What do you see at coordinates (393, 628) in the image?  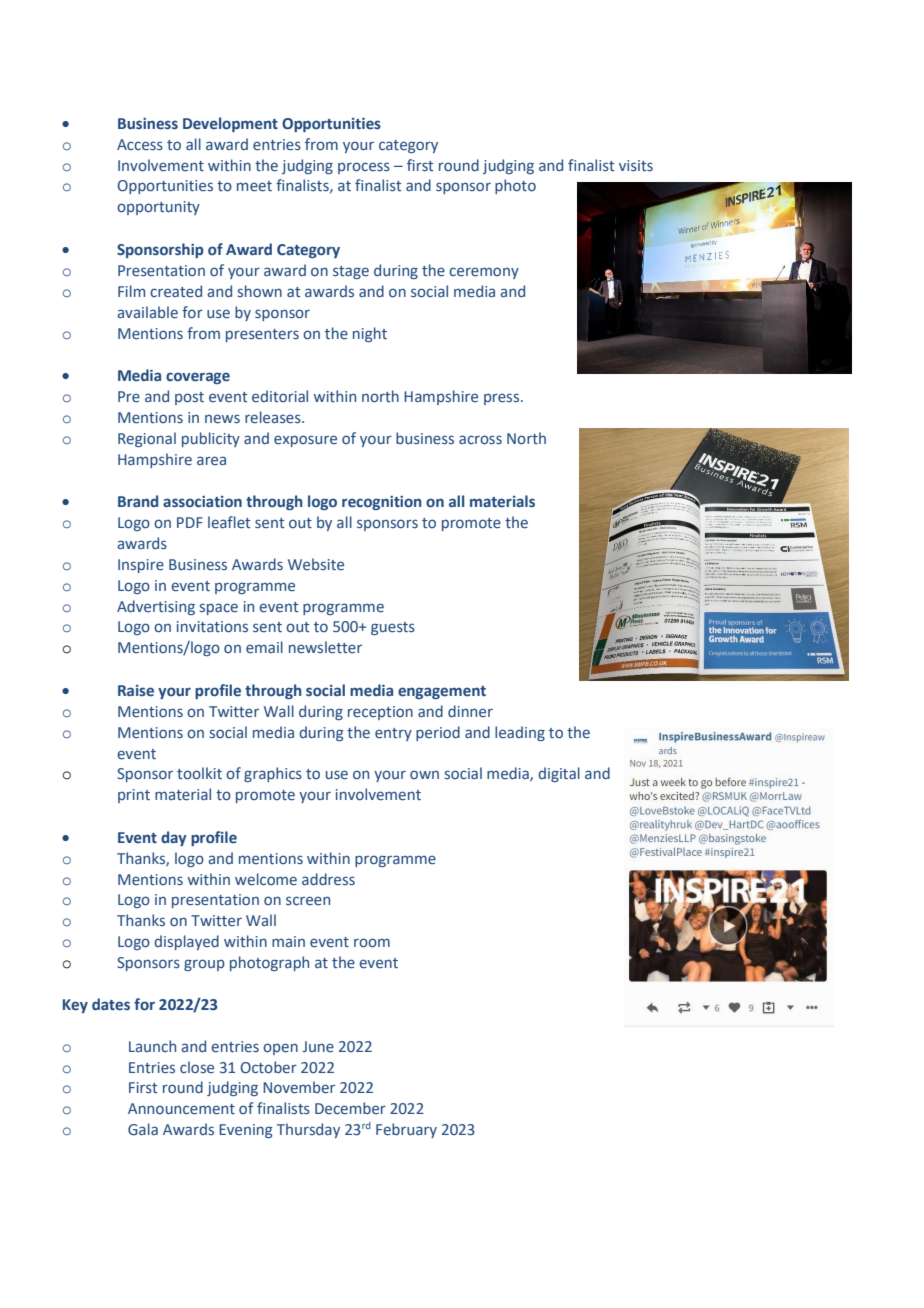 I see `guests` at bounding box center [393, 628].
